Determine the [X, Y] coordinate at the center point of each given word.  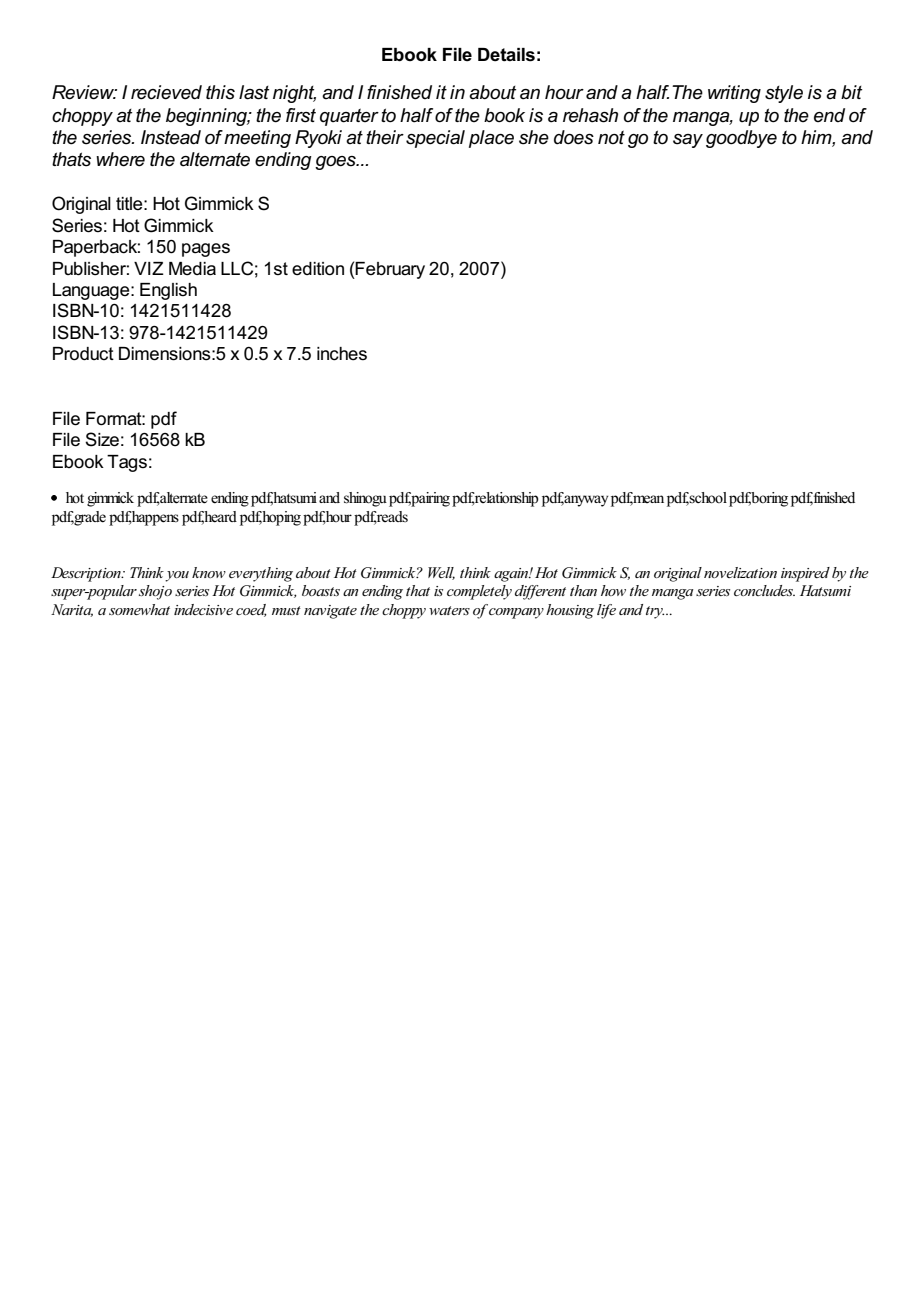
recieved [166, 92]
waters [449, 610]
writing [734, 94]
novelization [740, 572]
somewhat [139, 609]
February [389, 270]
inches [342, 354]
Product [83, 354]
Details [506, 55]
